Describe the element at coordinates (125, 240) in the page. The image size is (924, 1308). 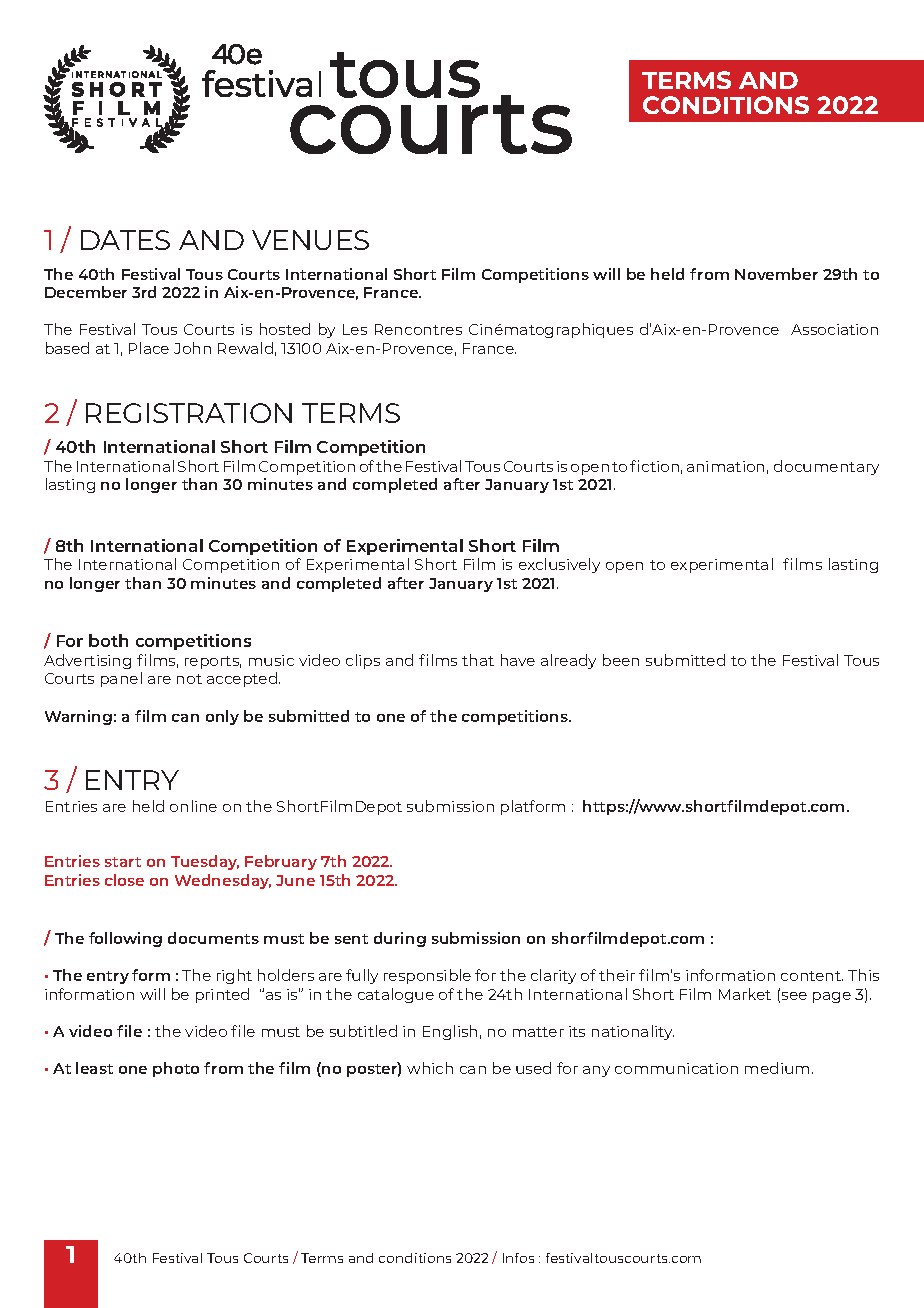
I see `DATES` at that location.
